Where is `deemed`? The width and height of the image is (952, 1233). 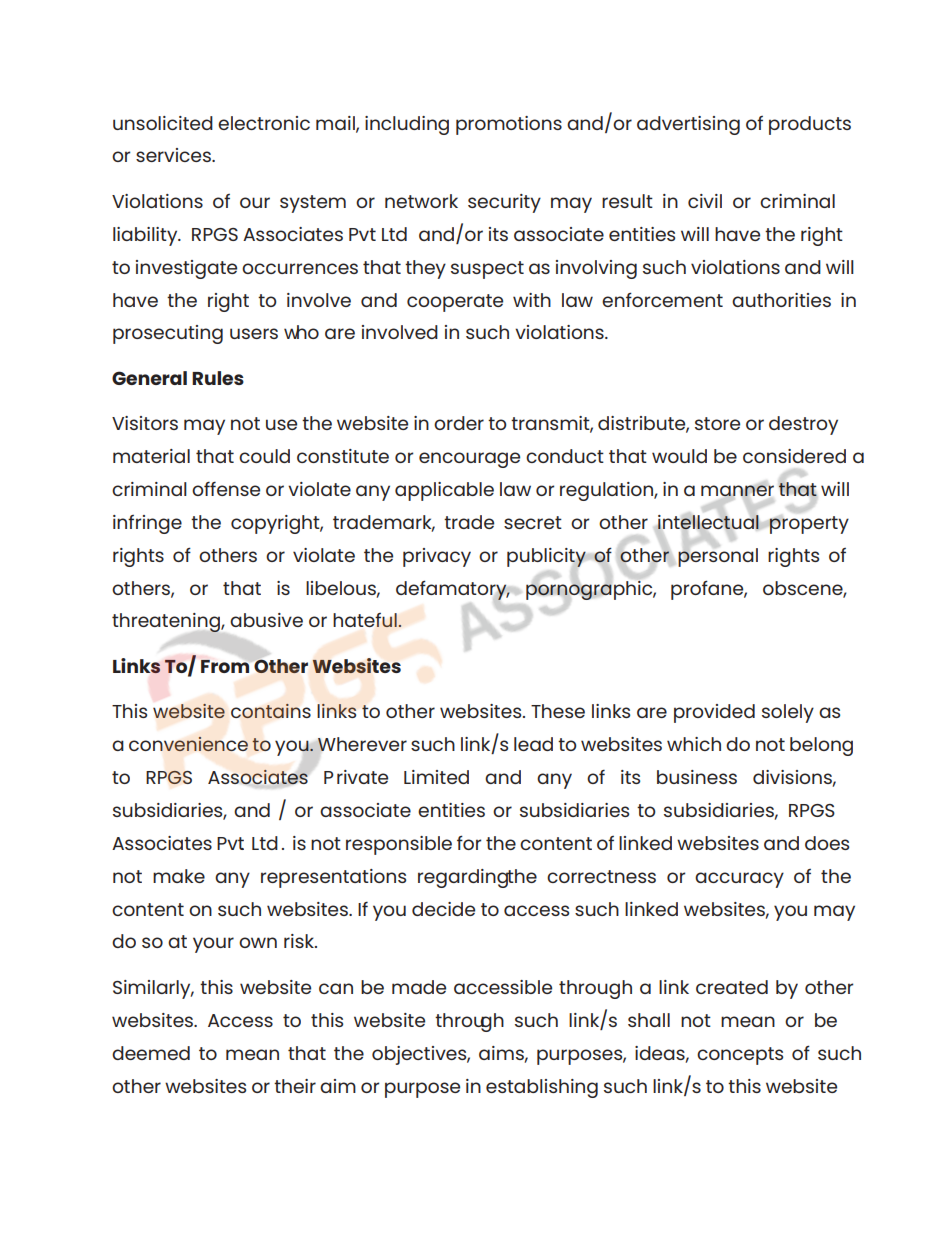
deemed is located at coordinates (151, 1053).
